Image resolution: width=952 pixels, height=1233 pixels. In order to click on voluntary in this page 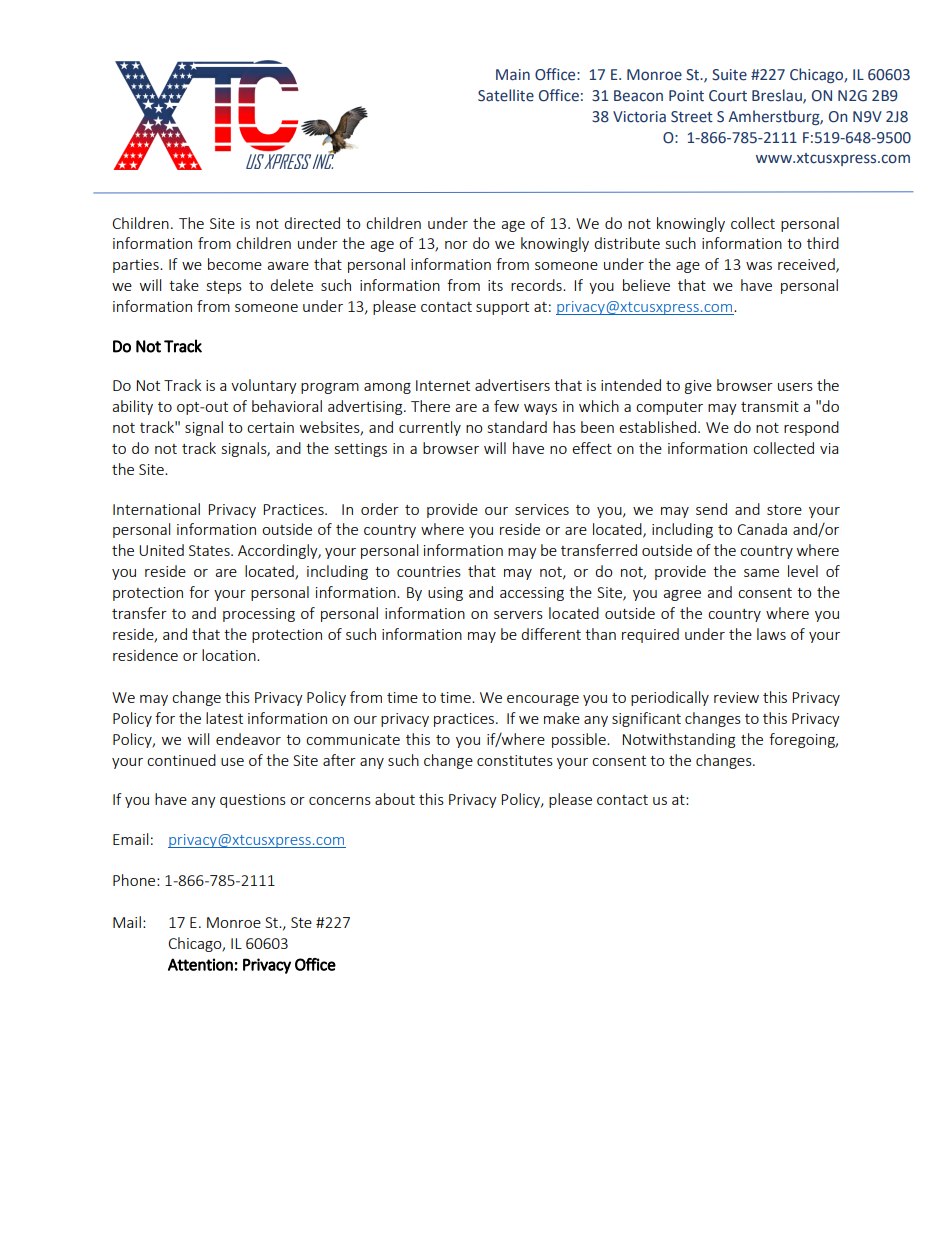, I will do `click(264, 386)`.
